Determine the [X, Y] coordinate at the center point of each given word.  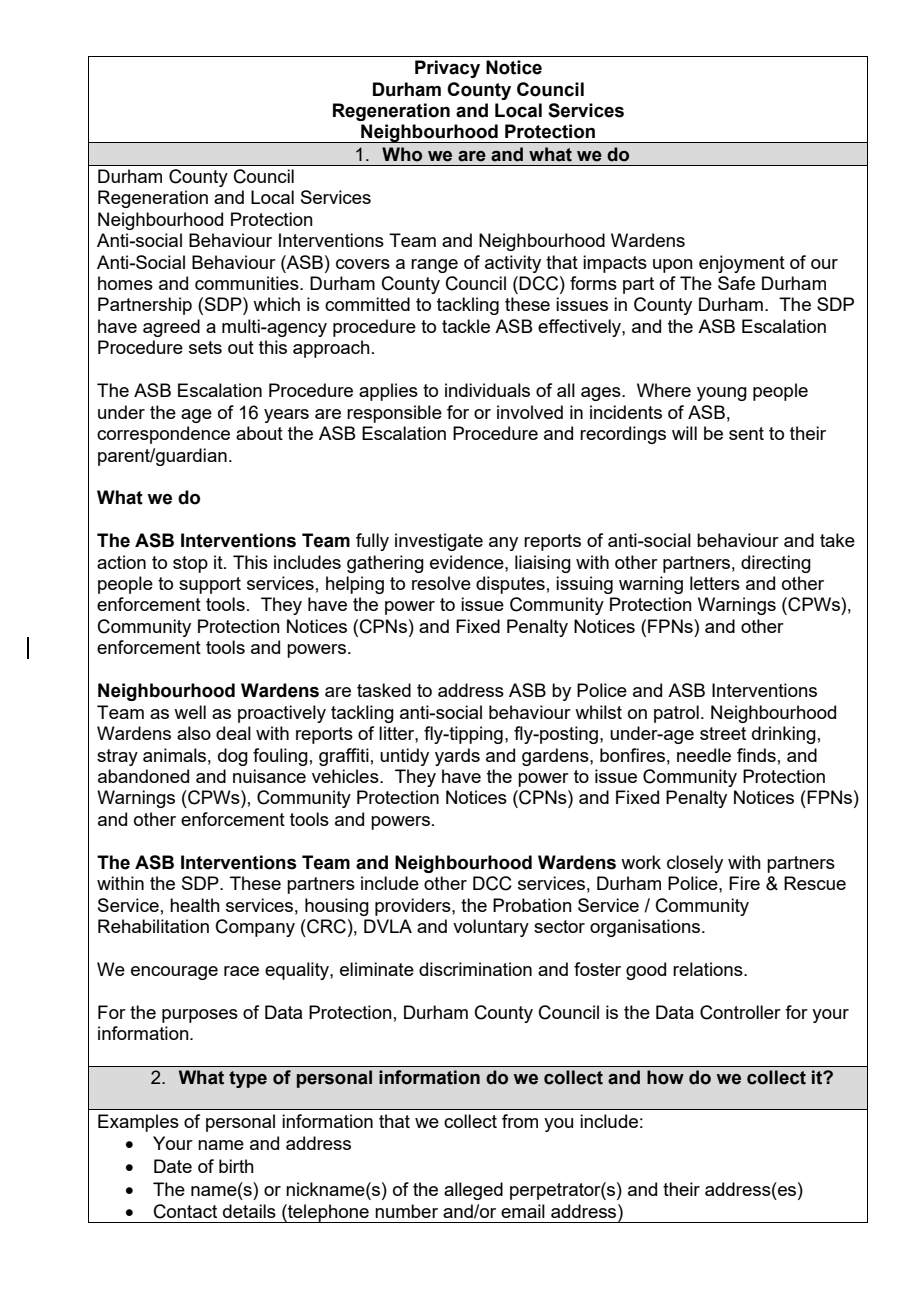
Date [173, 1166]
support [210, 585]
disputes [510, 585]
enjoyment [742, 264]
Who [402, 154]
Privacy [447, 69]
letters [715, 583]
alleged [473, 1191]
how [665, 1077]
